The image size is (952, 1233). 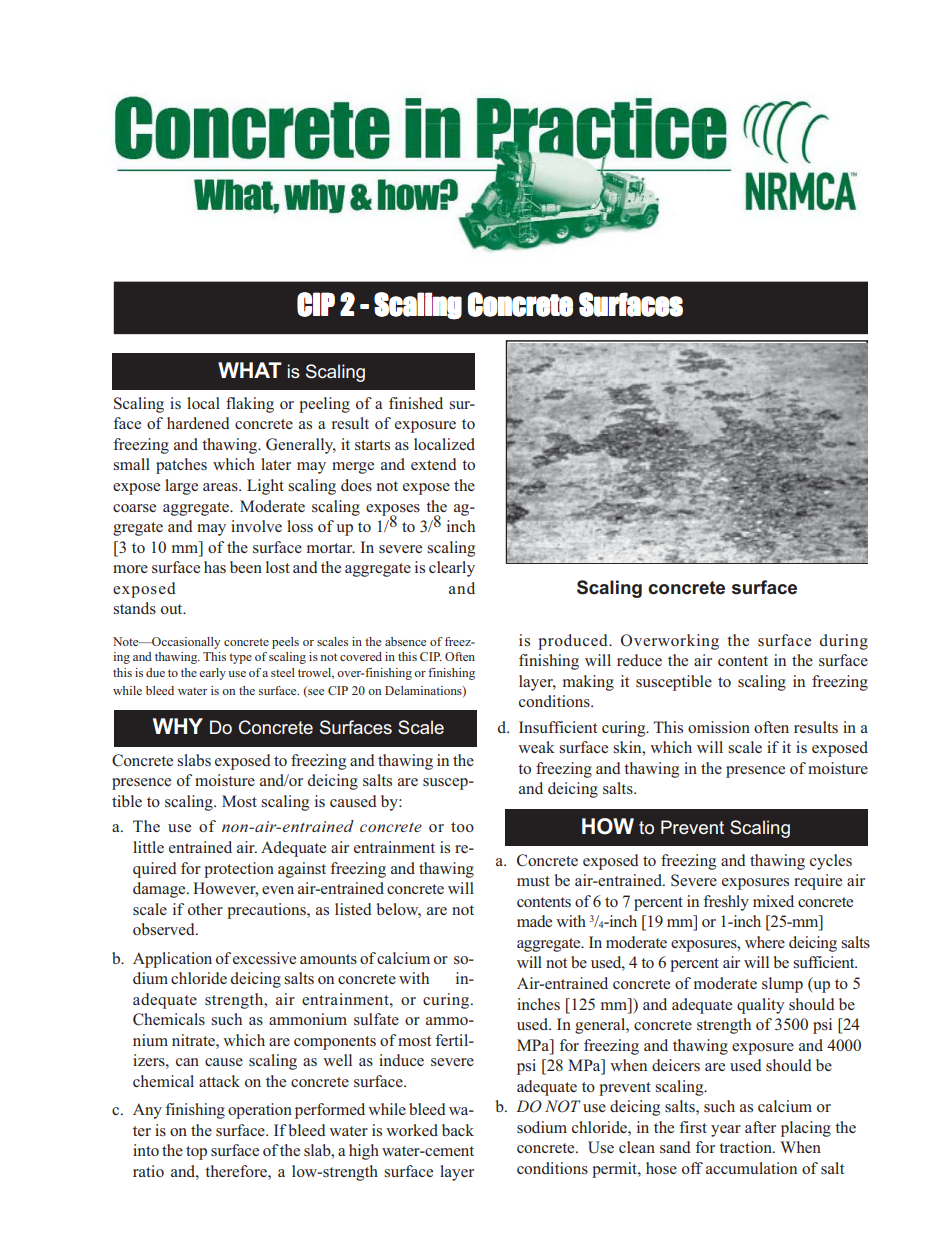 What do you see at coordinates (773, 901) in the document?
I see `mixed` at bounding box center [773, 901].
